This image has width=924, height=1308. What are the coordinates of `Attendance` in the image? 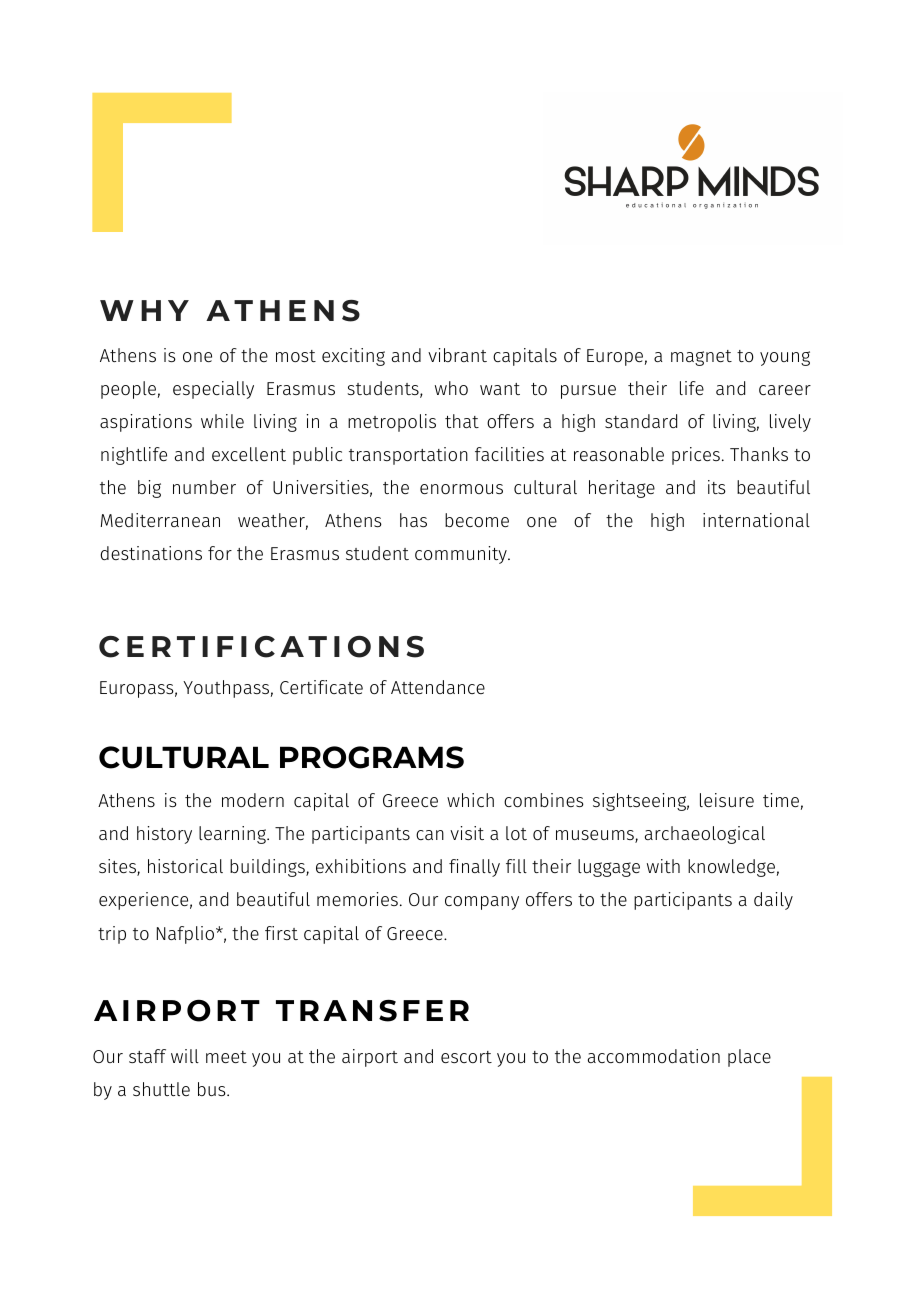 It's located at (438, 687).
